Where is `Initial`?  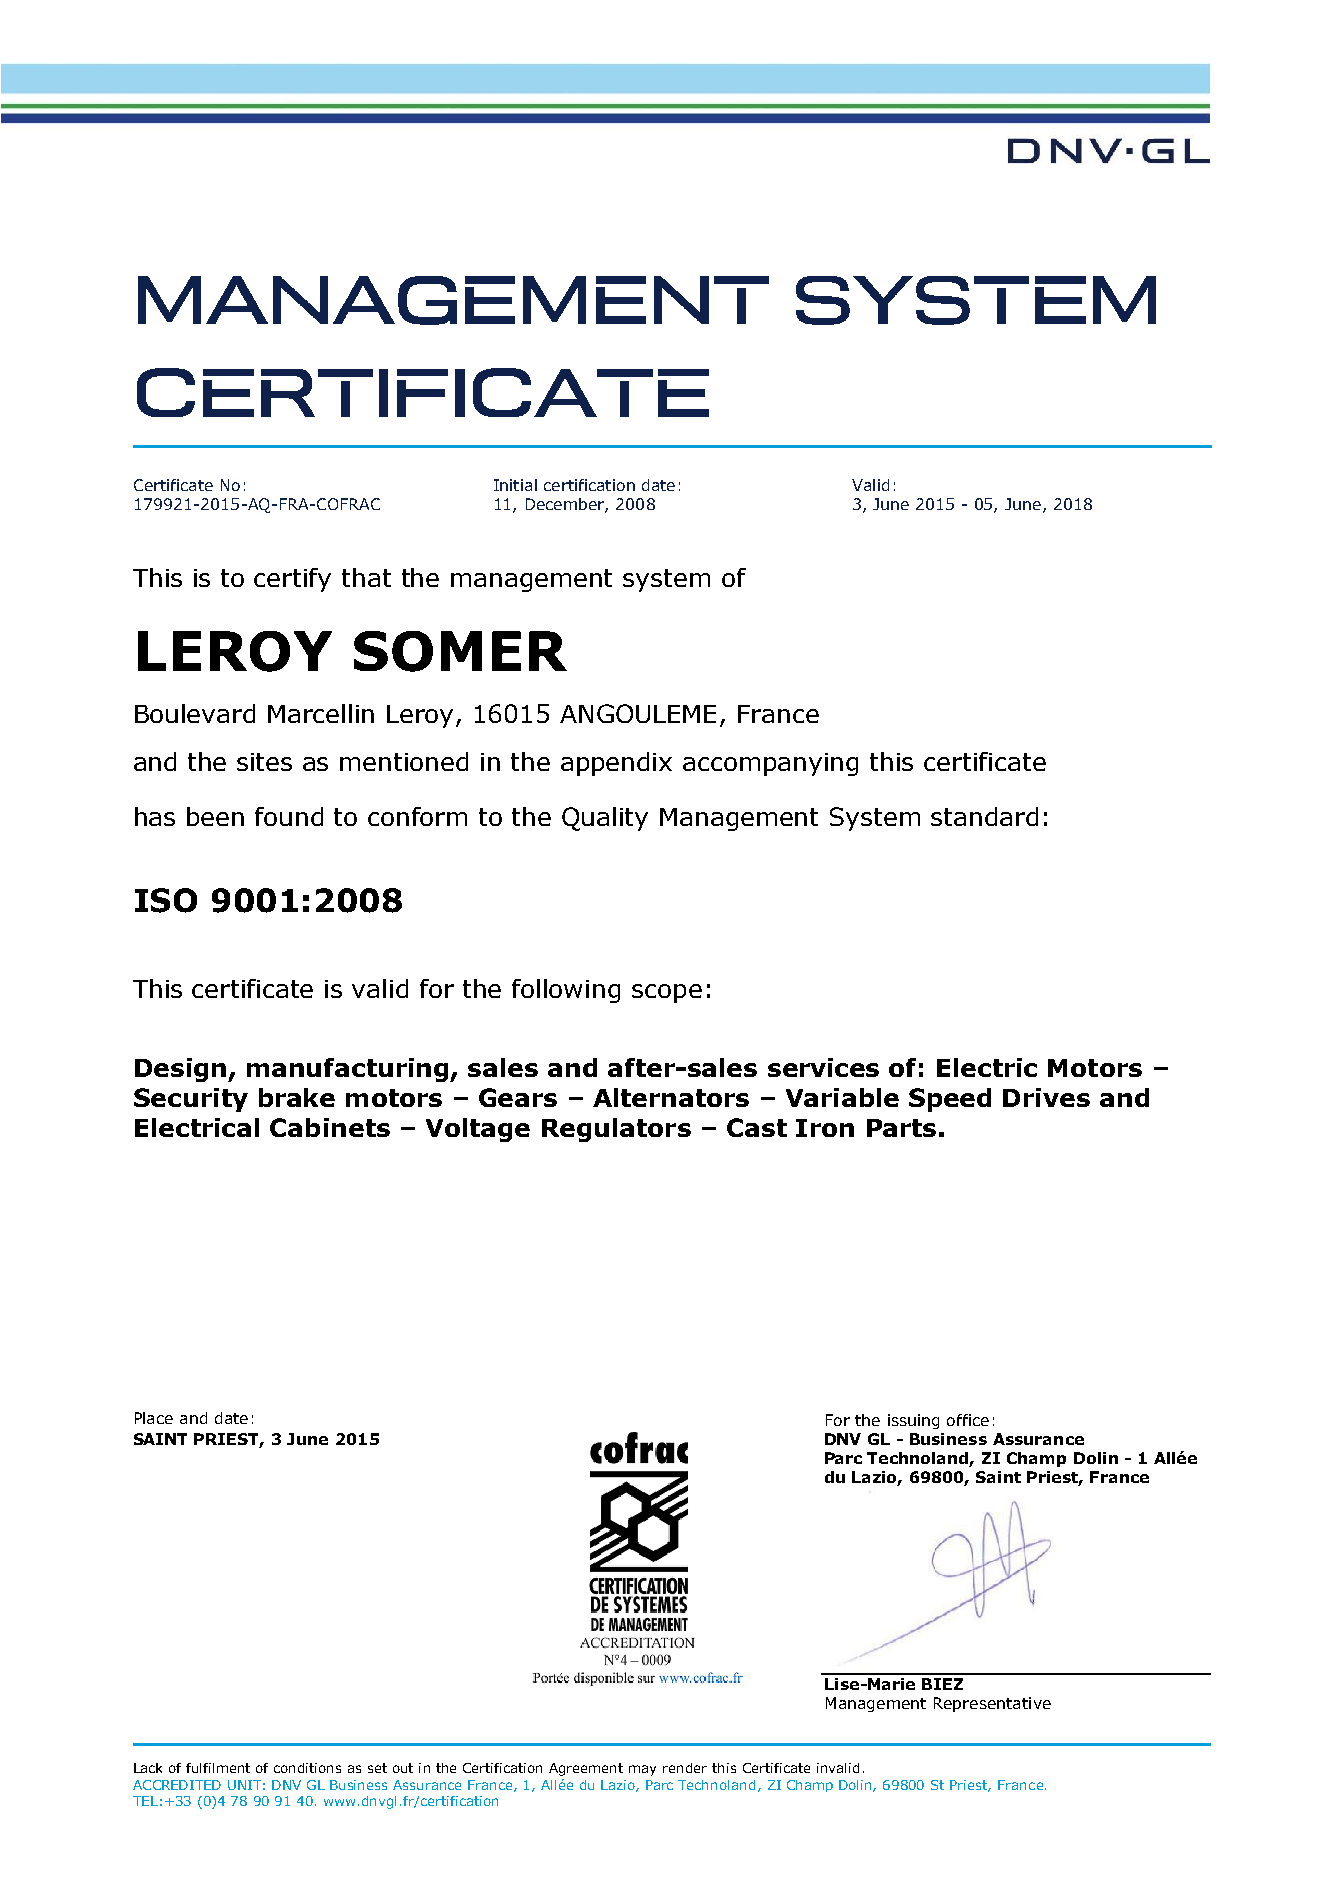 Initial is located at coordinates (515, 485).
